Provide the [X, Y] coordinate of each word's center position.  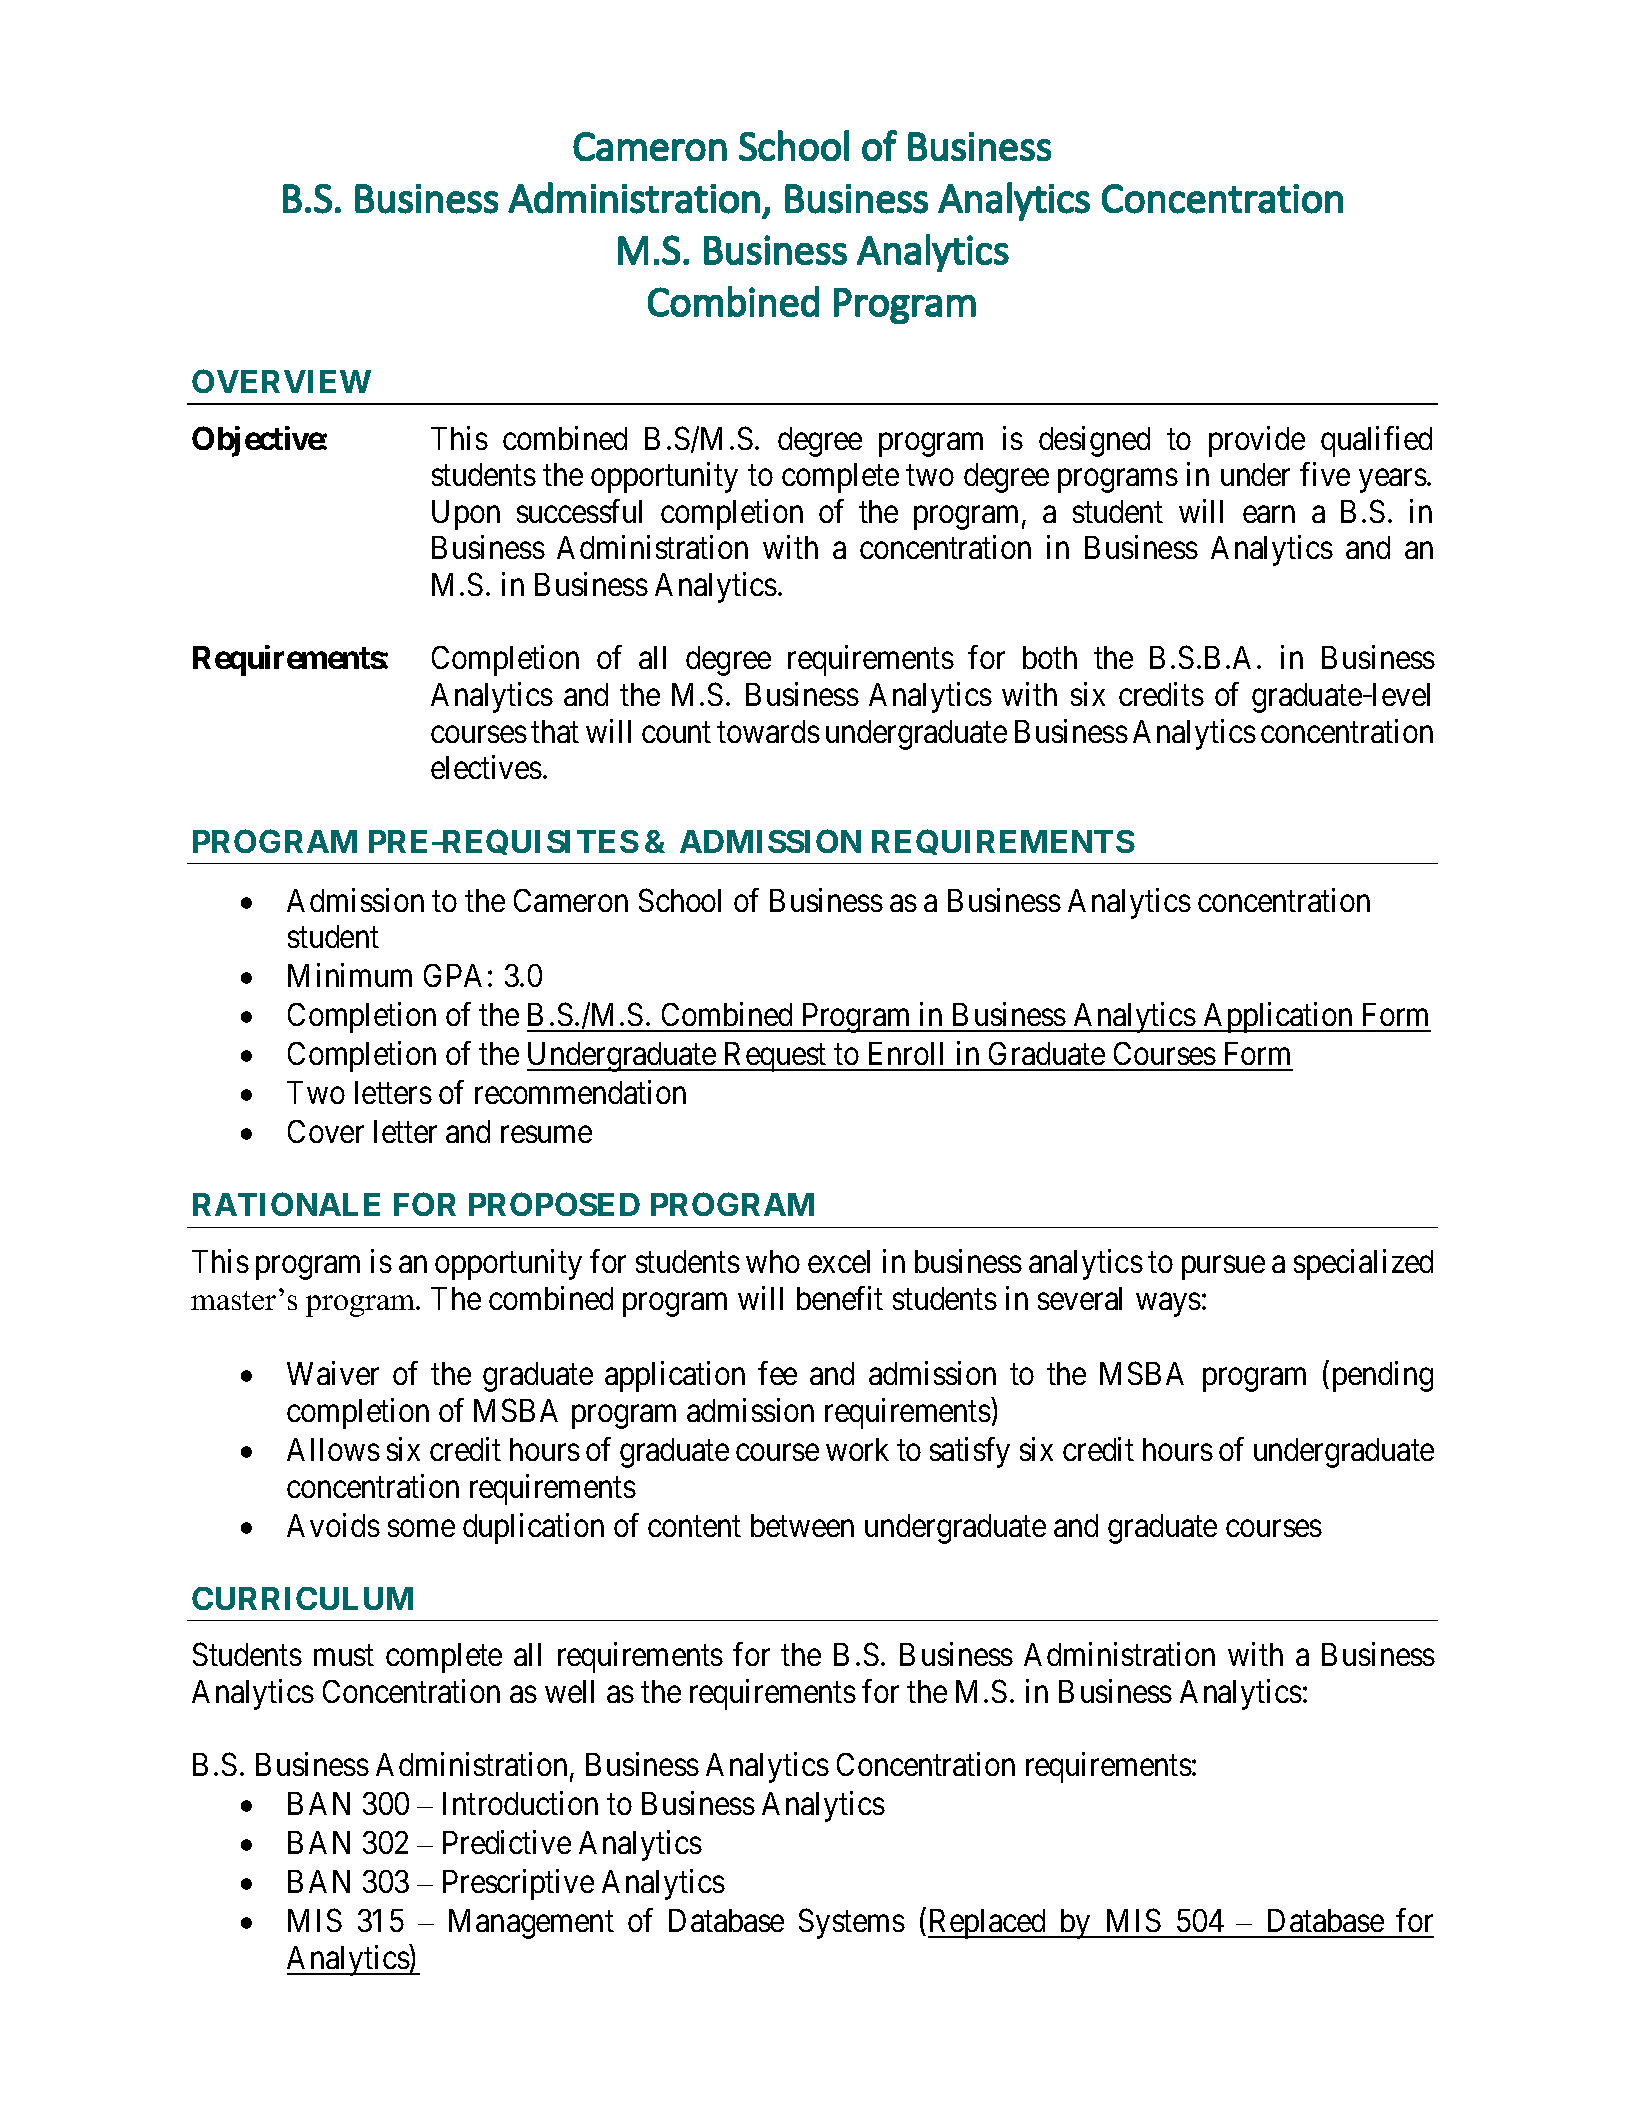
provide [1257, 441]
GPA [453, 975]
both [1050, 657]
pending [1383, 1376]
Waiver [333, 1373]
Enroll [906, 1053]
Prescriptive [518, 1885]
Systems [852, 1924]
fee [777, 1373]
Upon [466, 515]
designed [1094, 441]
